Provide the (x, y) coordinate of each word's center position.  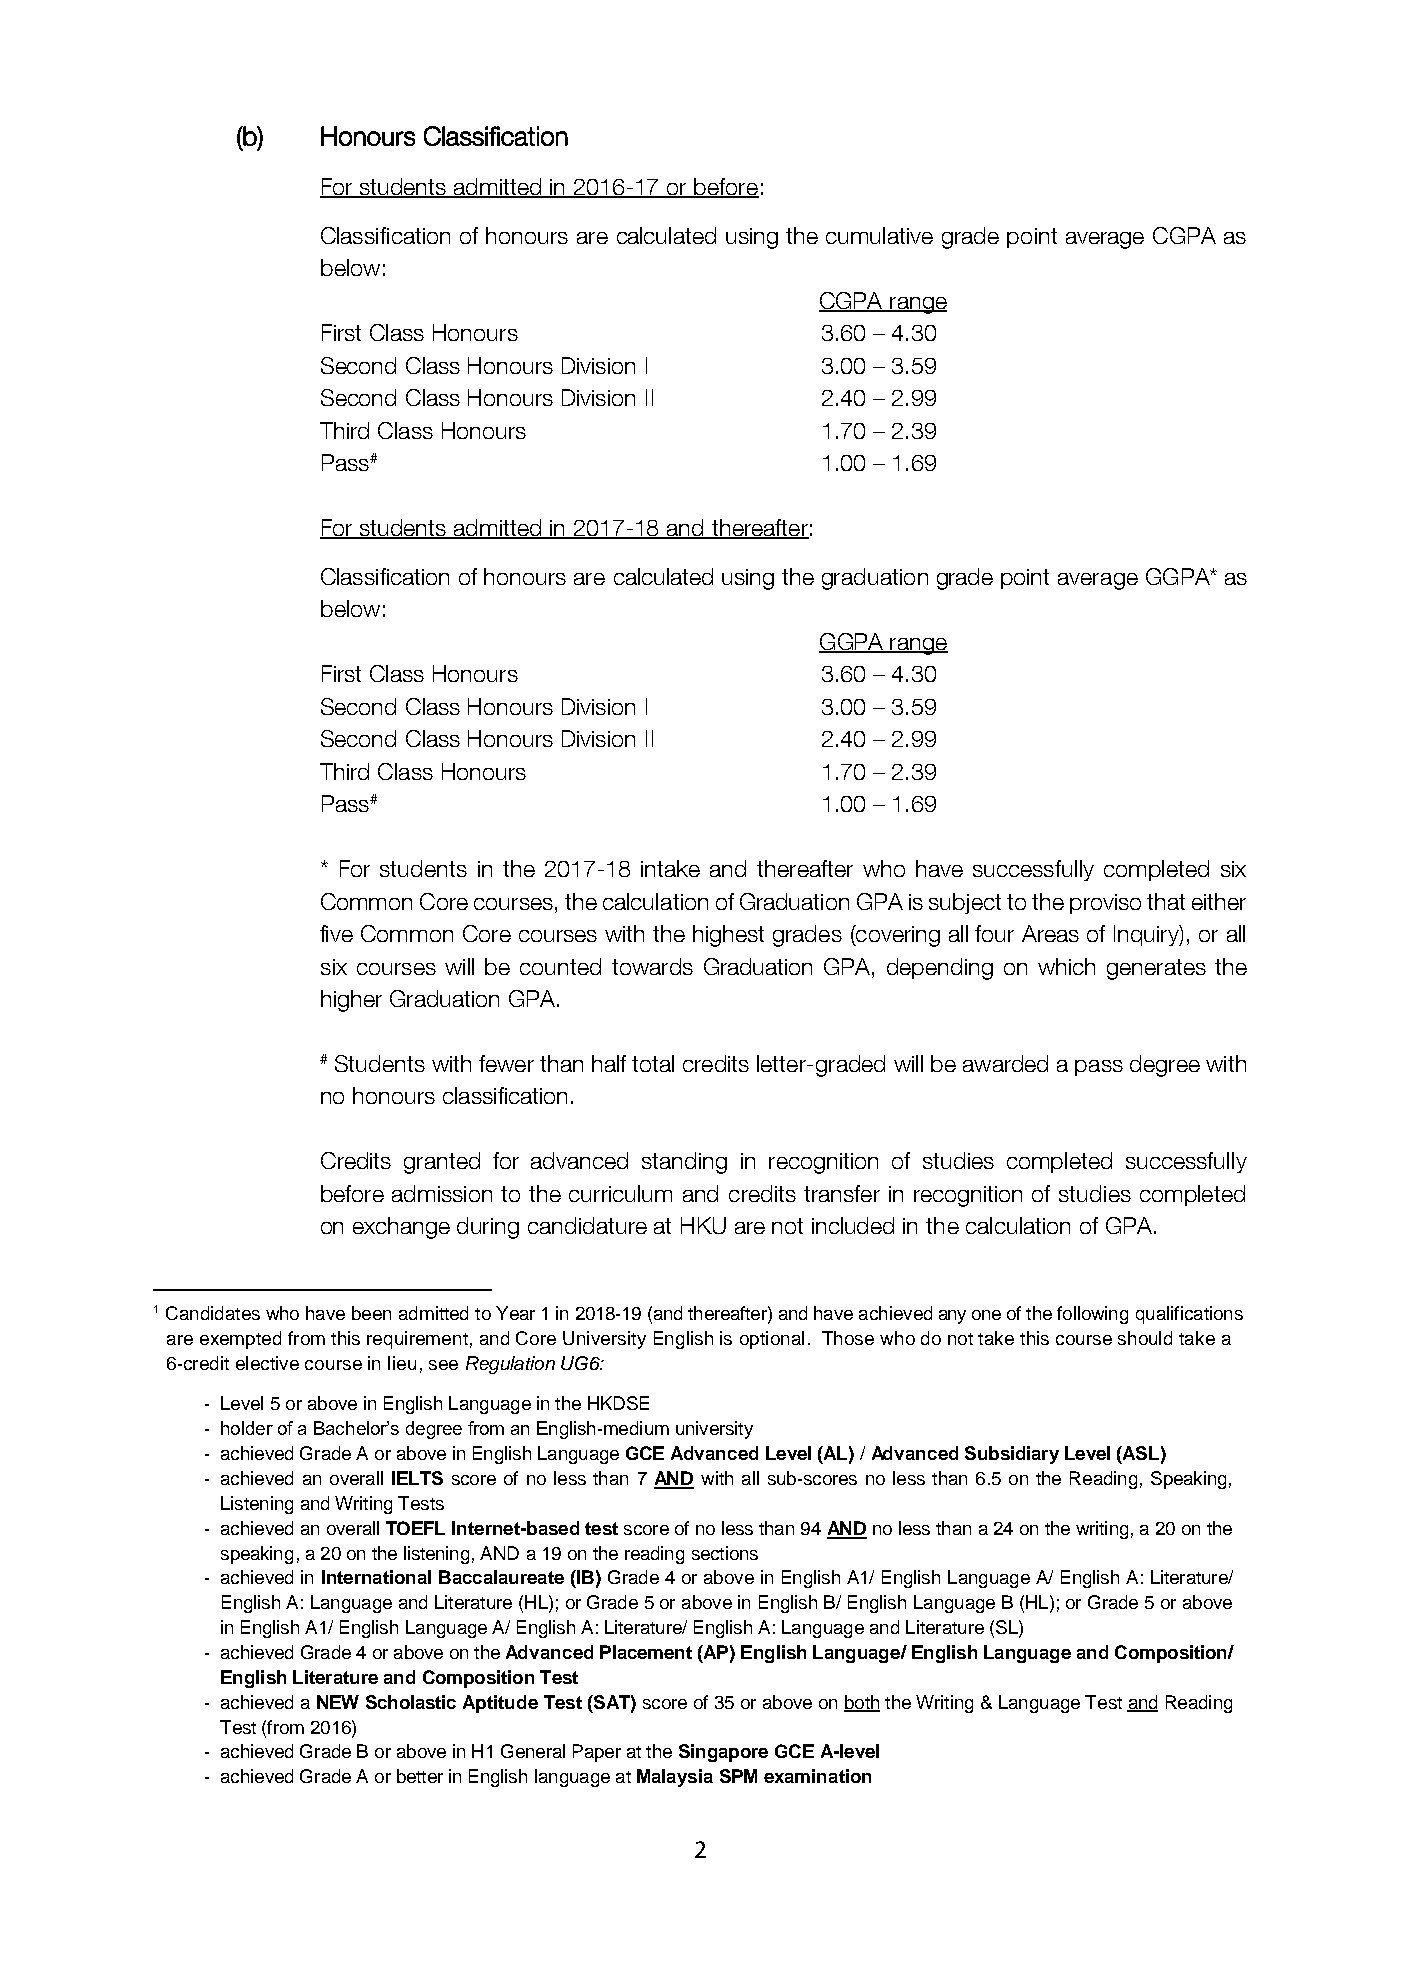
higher (351, 1001)
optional (772, 1340)
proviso (1105, 904)
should (1145, 1338)
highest (728, 936)
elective (267, 1363)
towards (652, 966)
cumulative (879, 235)
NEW (338, 1702)
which (1066, 966)
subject (965, 903)
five (336, 933)
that (1166, 901)
